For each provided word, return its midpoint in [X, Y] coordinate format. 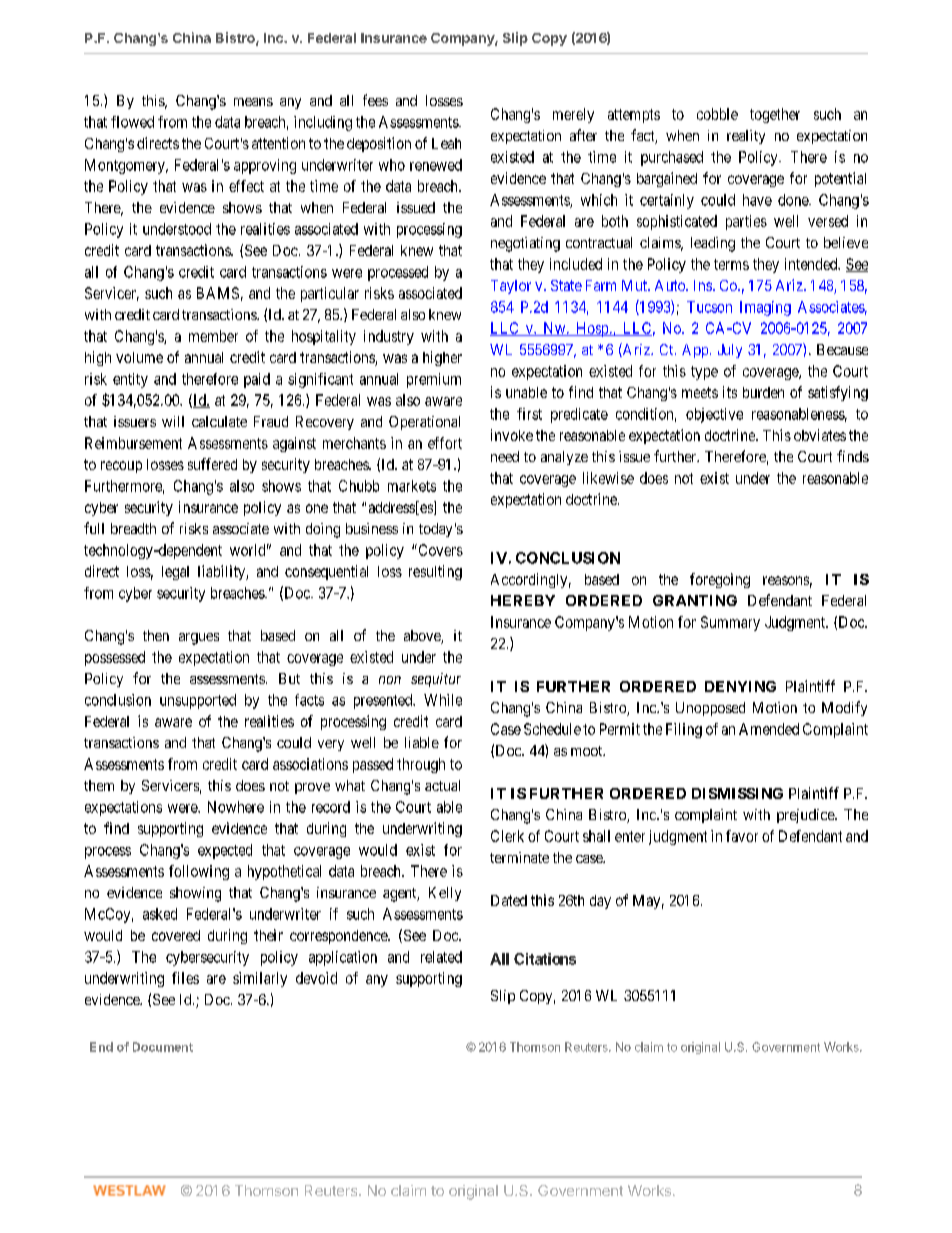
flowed [132, 122]
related [441, 957]
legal [175, 573]
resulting [435, 572]
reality [746, 137]
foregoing [720, 580]
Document [163, 1047]
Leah [446, 143]
